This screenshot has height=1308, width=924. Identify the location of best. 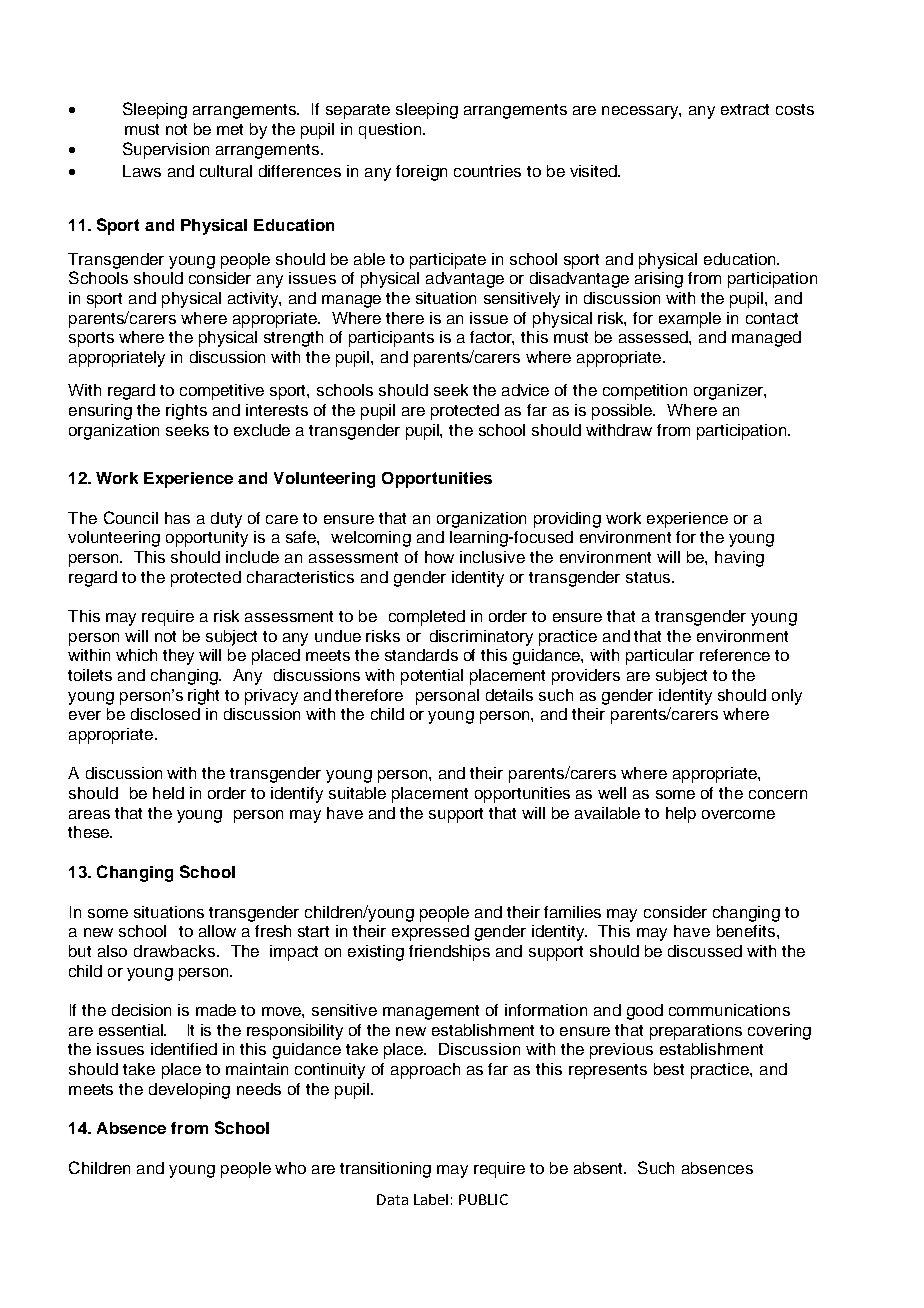
(669, 1069).
